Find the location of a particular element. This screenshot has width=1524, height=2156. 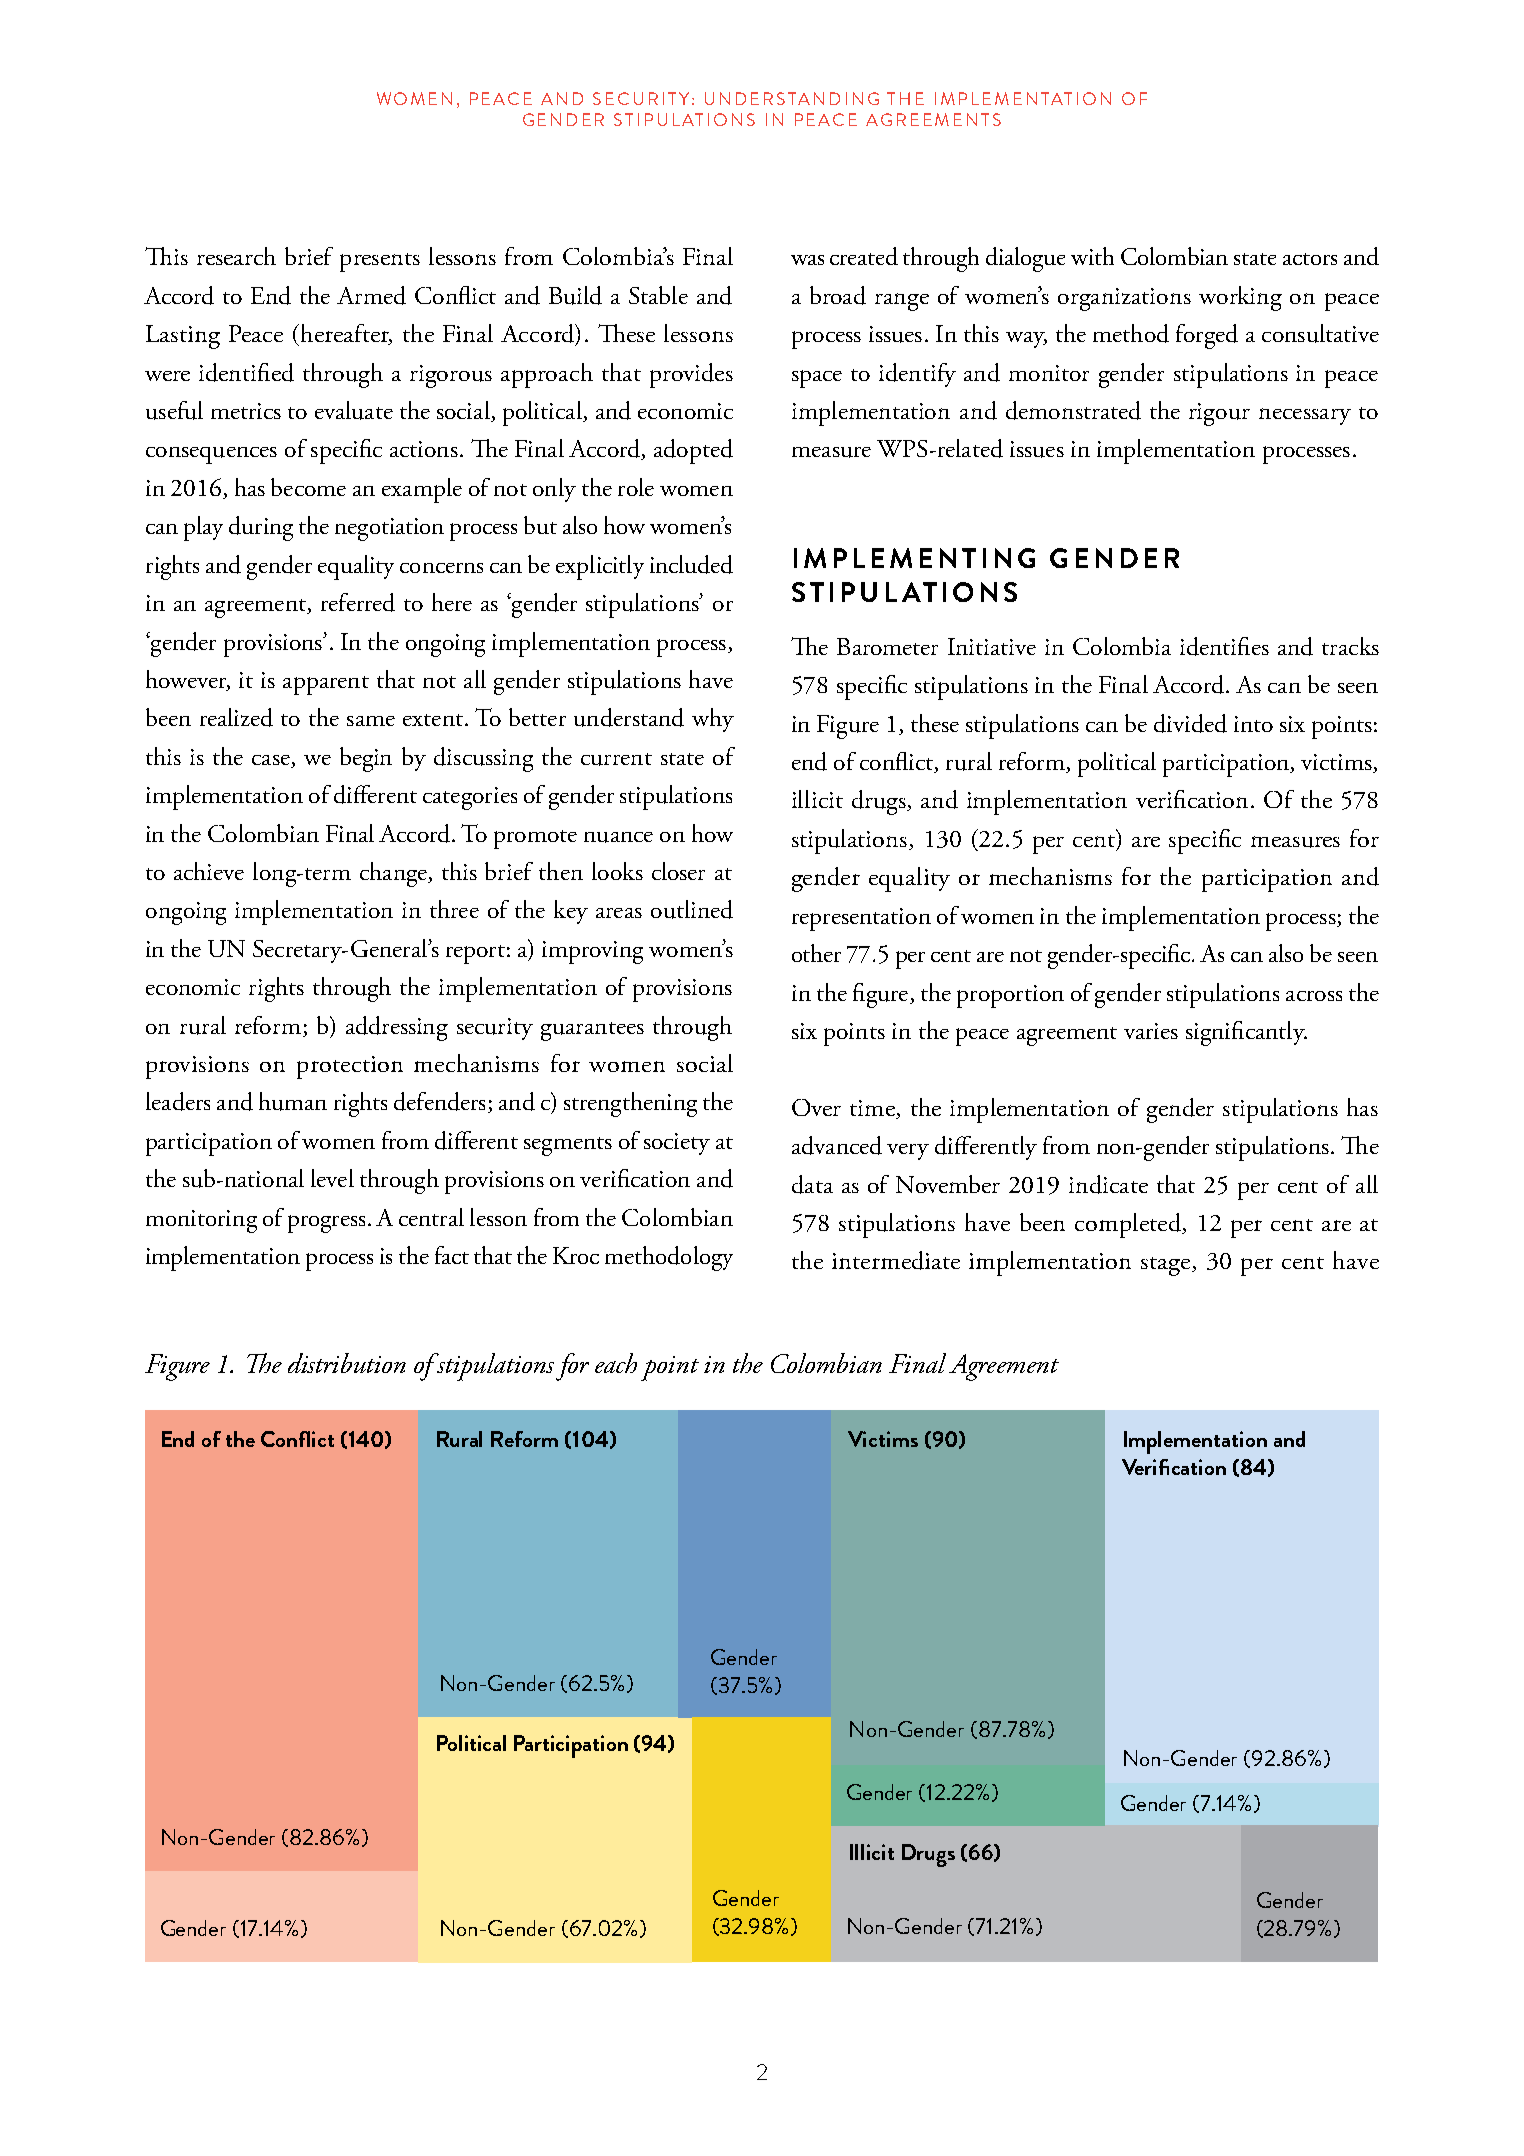

Armed is located at coordinates (371, 295).
